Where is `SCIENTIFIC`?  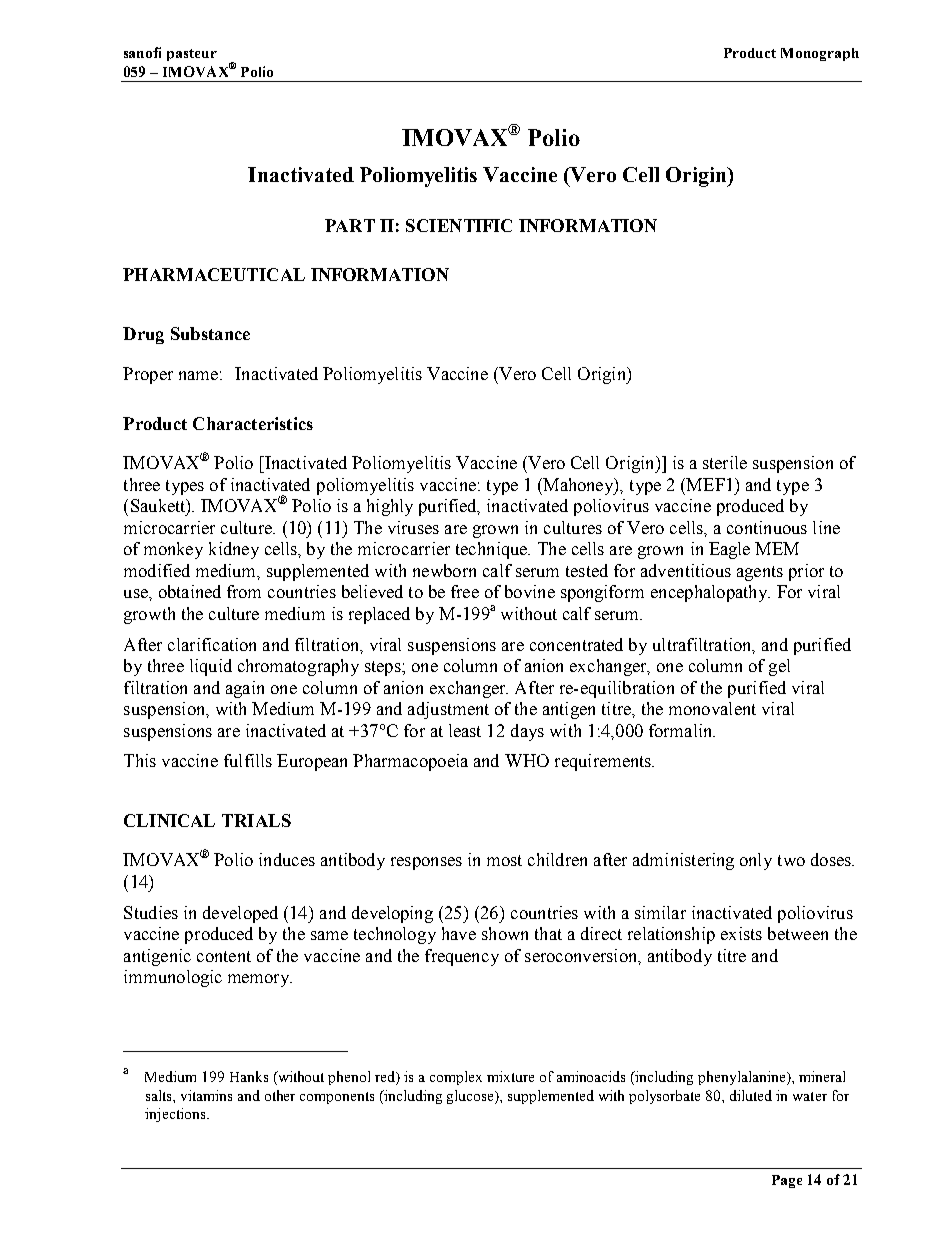 SCIENTIFIC is located at coordinates (459, 225).
